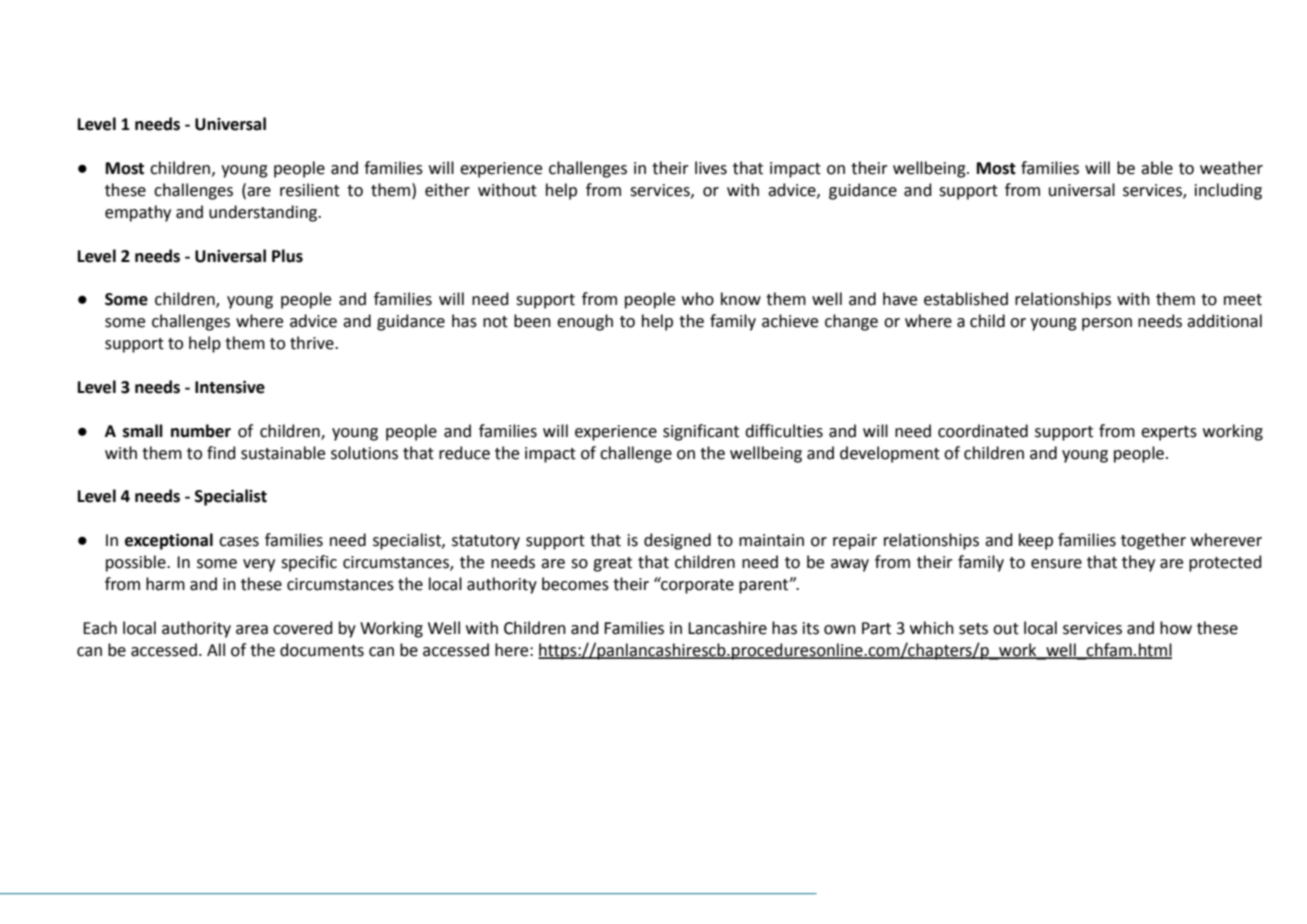 The width and height of the screenshot is (1307, 924). Describe the element at coordinates (230, 387) in the screenshot. I see `Intensive` at that location.
